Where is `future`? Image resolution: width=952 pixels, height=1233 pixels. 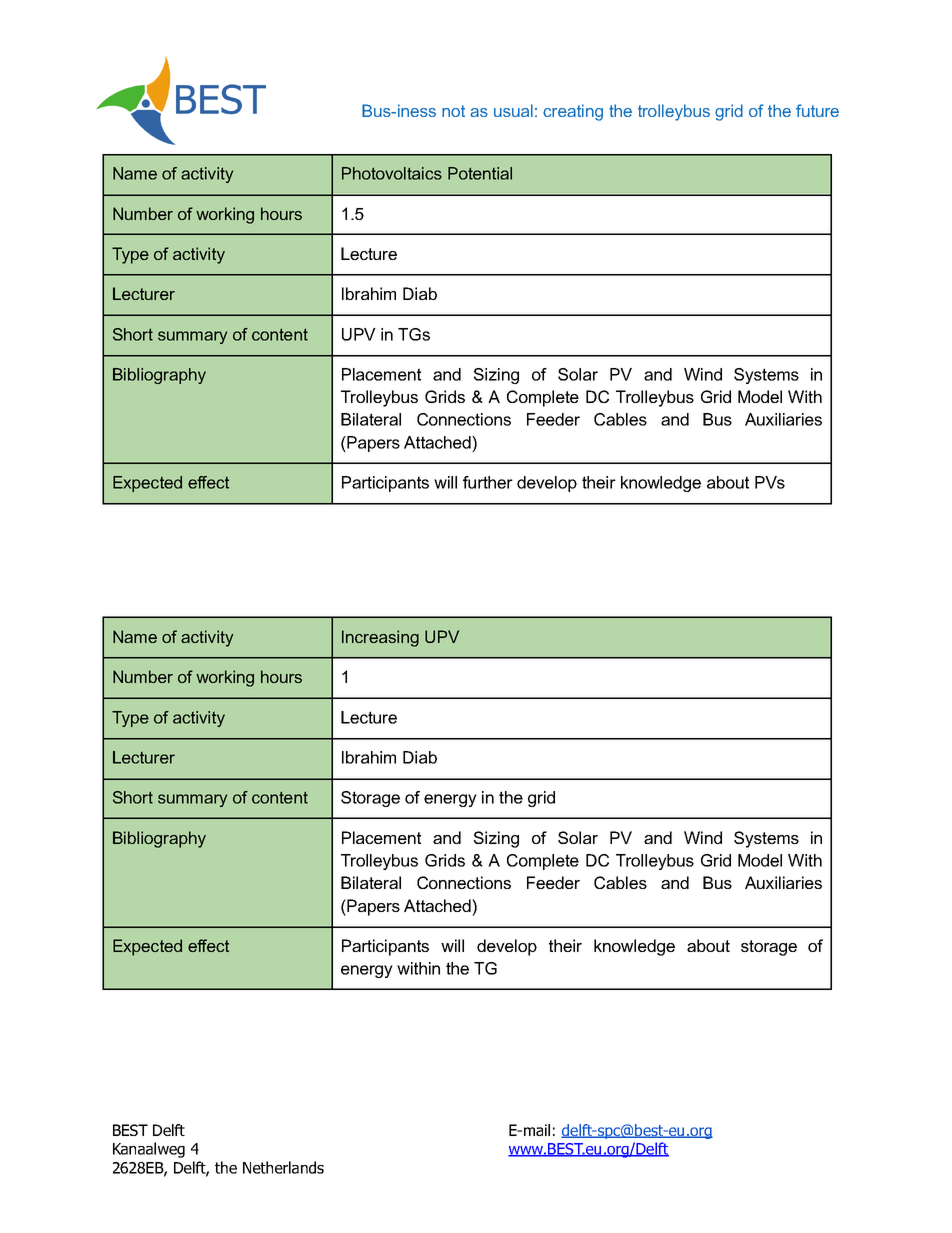
future is located at coordinates (817, 110).
